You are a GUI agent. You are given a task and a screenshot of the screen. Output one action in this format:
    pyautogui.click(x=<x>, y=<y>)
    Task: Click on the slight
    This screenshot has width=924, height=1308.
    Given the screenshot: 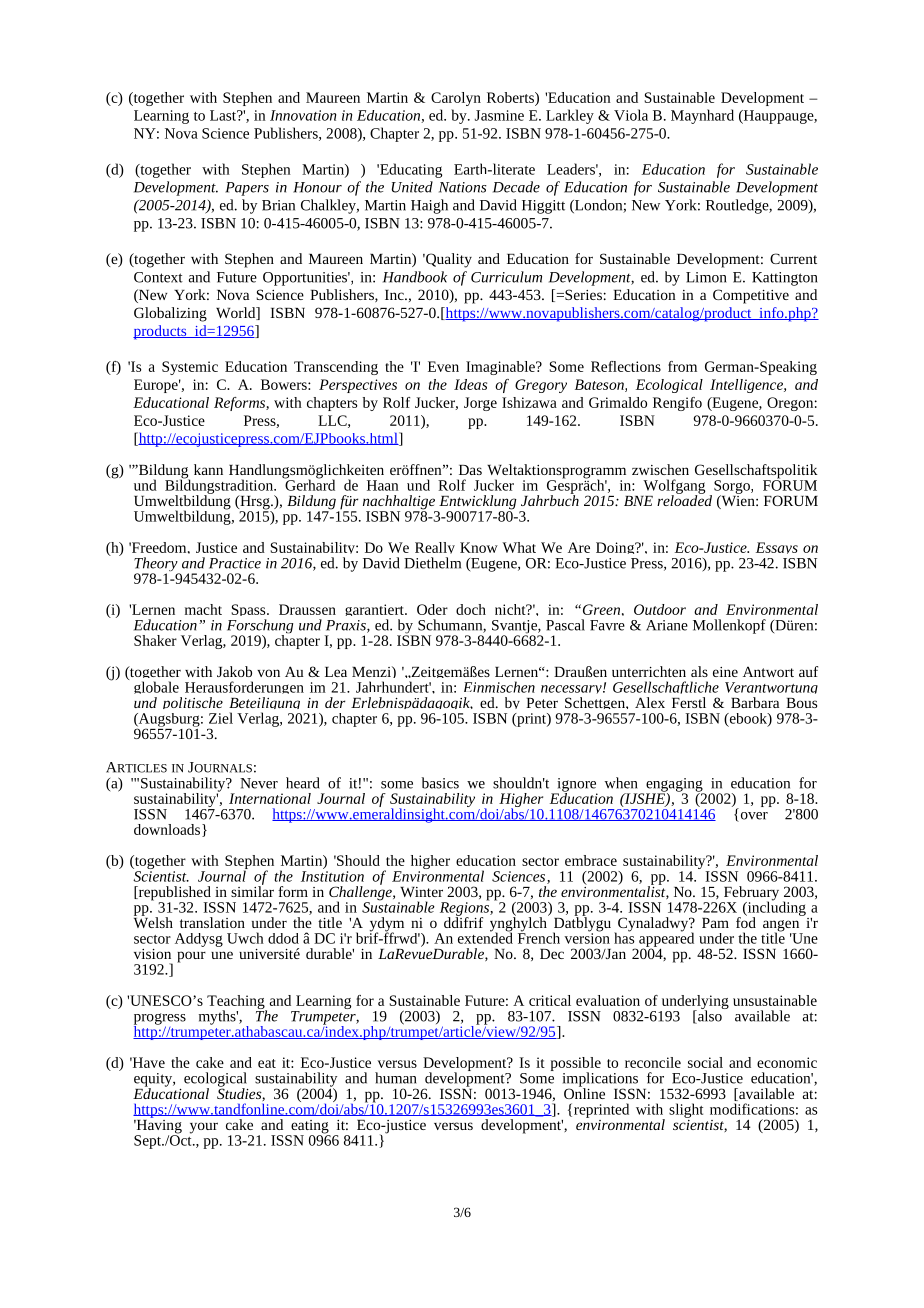 What is the action you would take?
    pyautogui.click(x=686, y=1110)
